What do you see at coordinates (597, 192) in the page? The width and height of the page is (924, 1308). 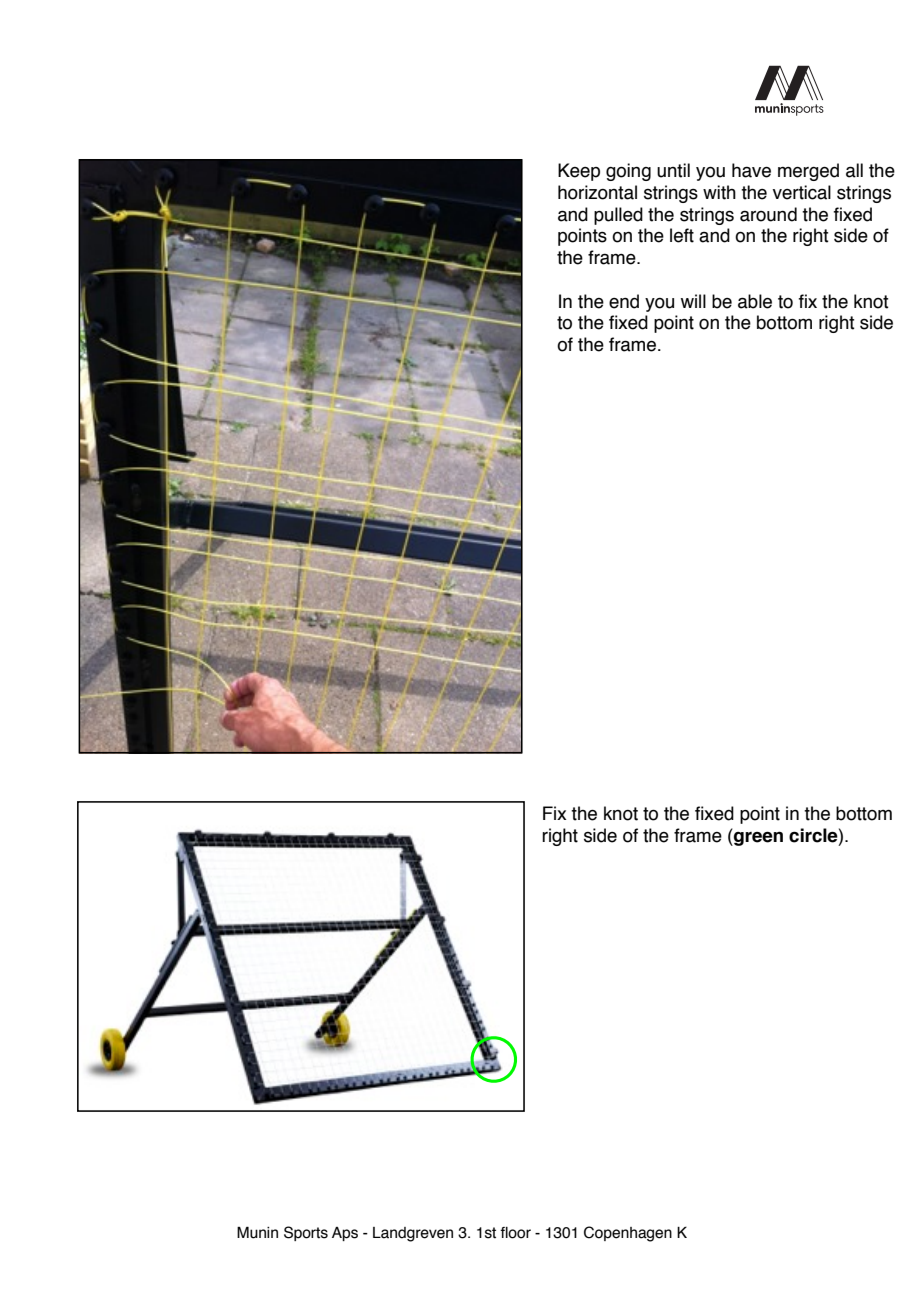 I see `horizontal` at bounding box center [597, 192].
